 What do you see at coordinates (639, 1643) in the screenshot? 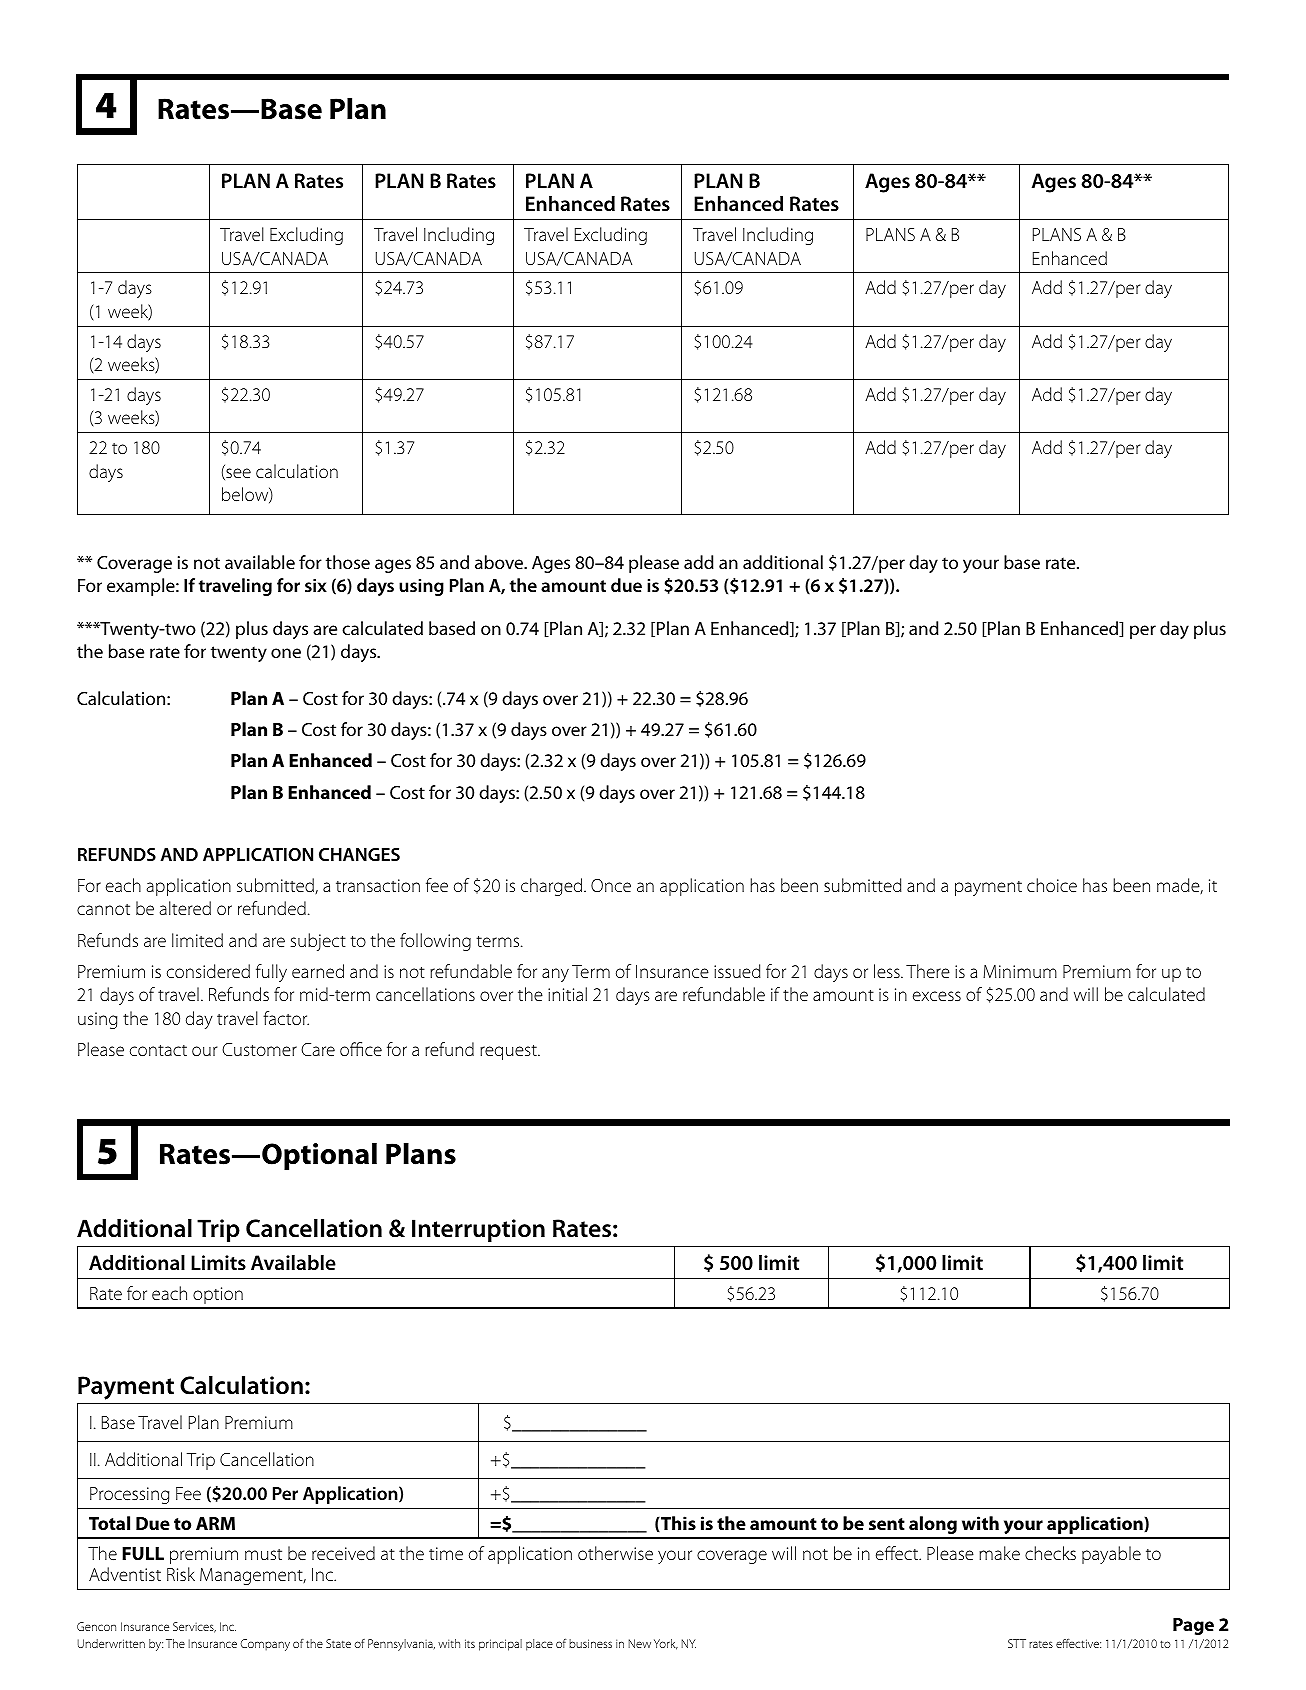
I see `New` at bounding box center [639, 1643].
